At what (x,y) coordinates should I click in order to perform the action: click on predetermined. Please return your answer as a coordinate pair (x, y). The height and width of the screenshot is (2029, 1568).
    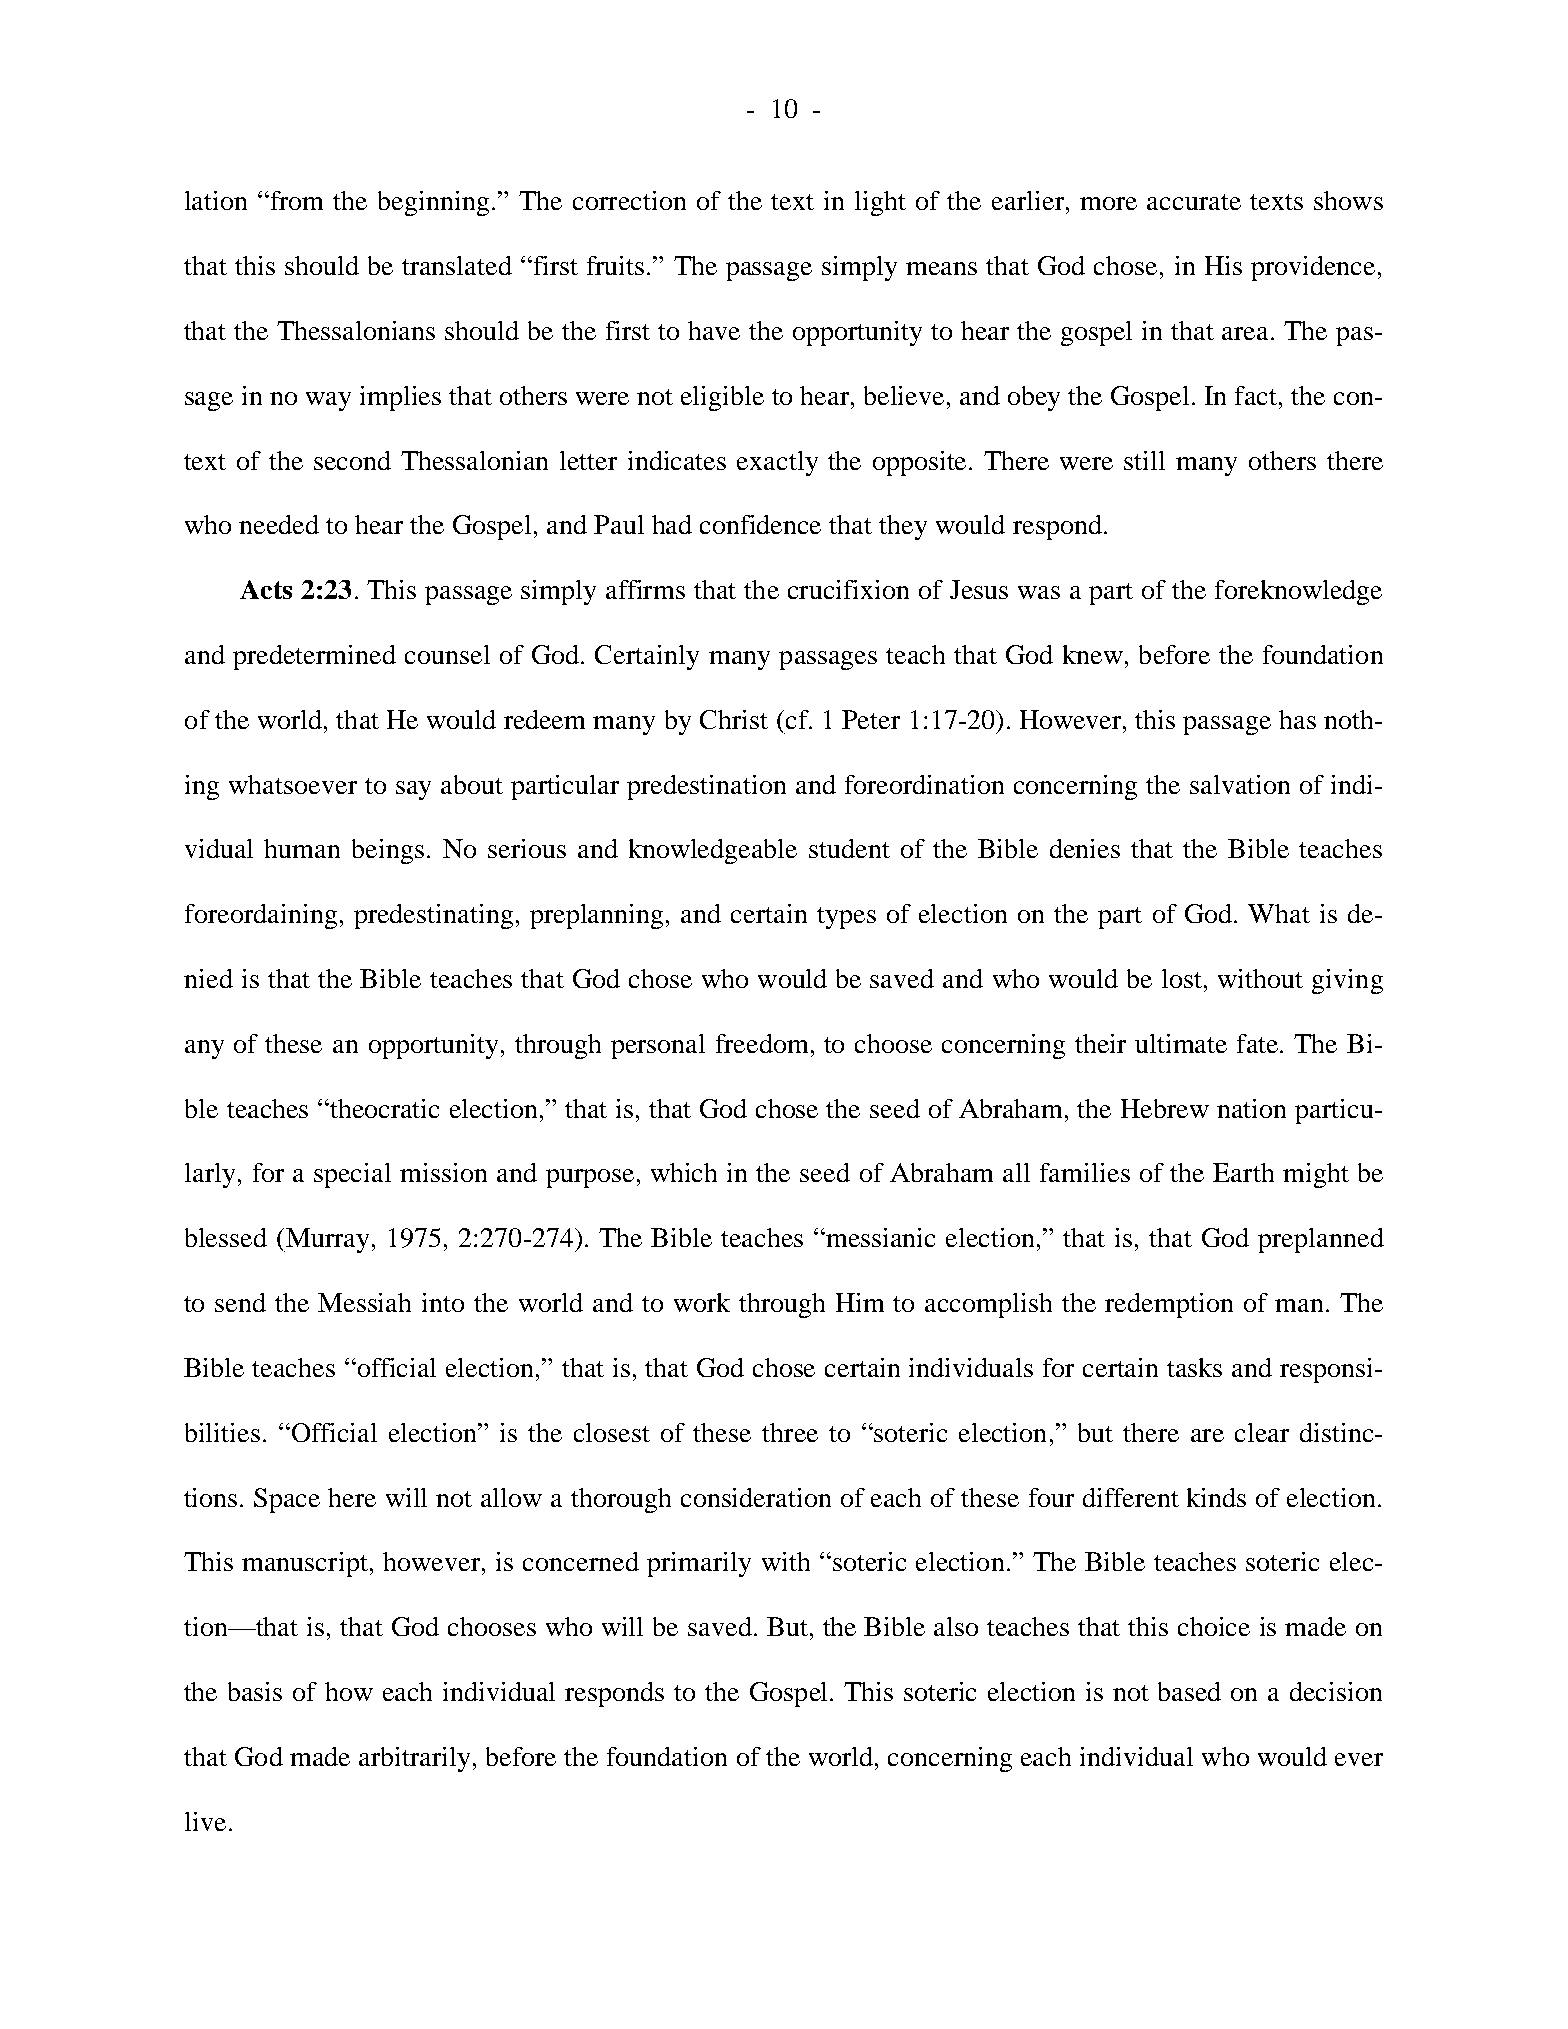
    Looking at the image, I should click on (314, 657).
